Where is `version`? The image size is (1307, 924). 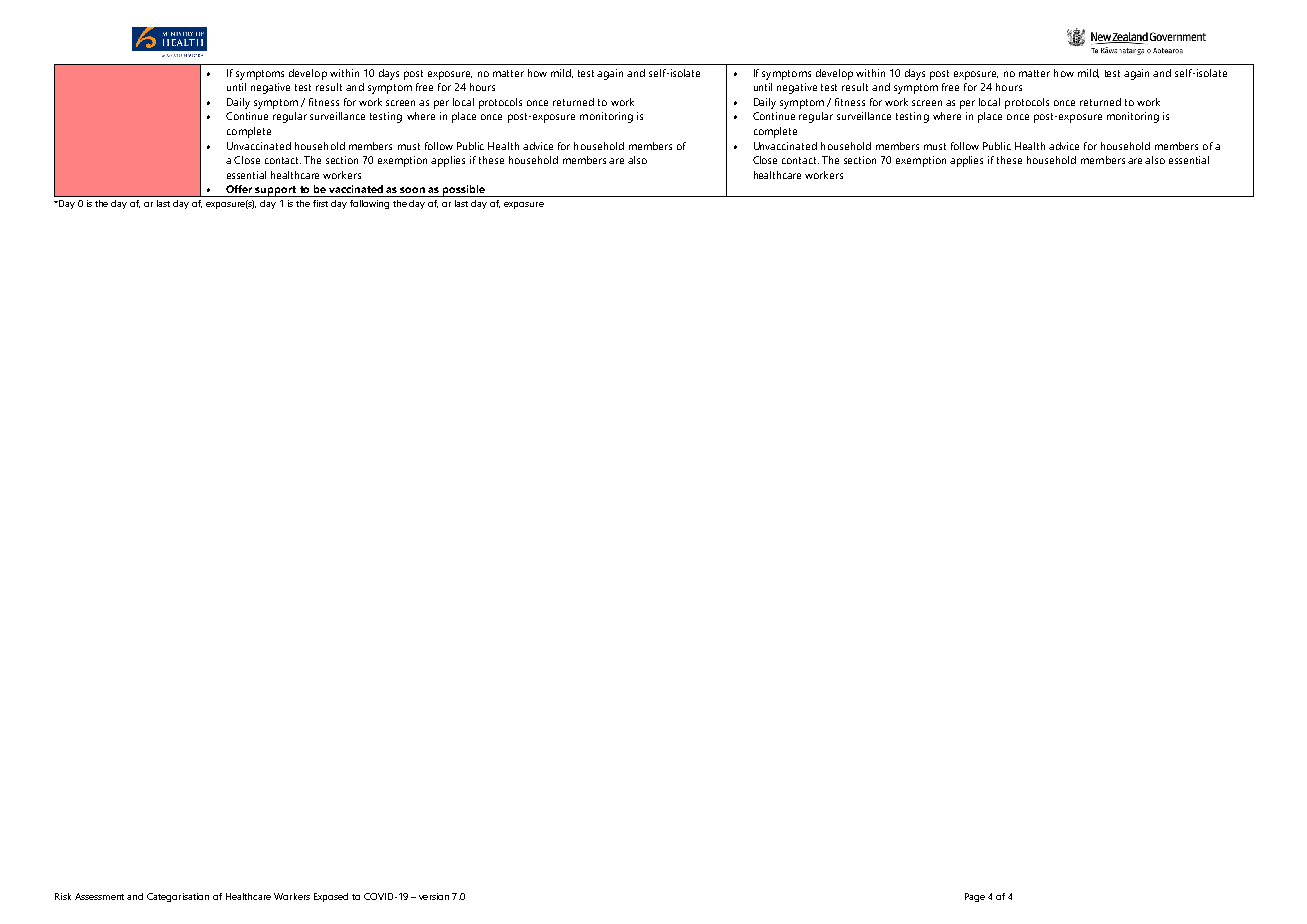
version is located at coordinates (434, 896).
